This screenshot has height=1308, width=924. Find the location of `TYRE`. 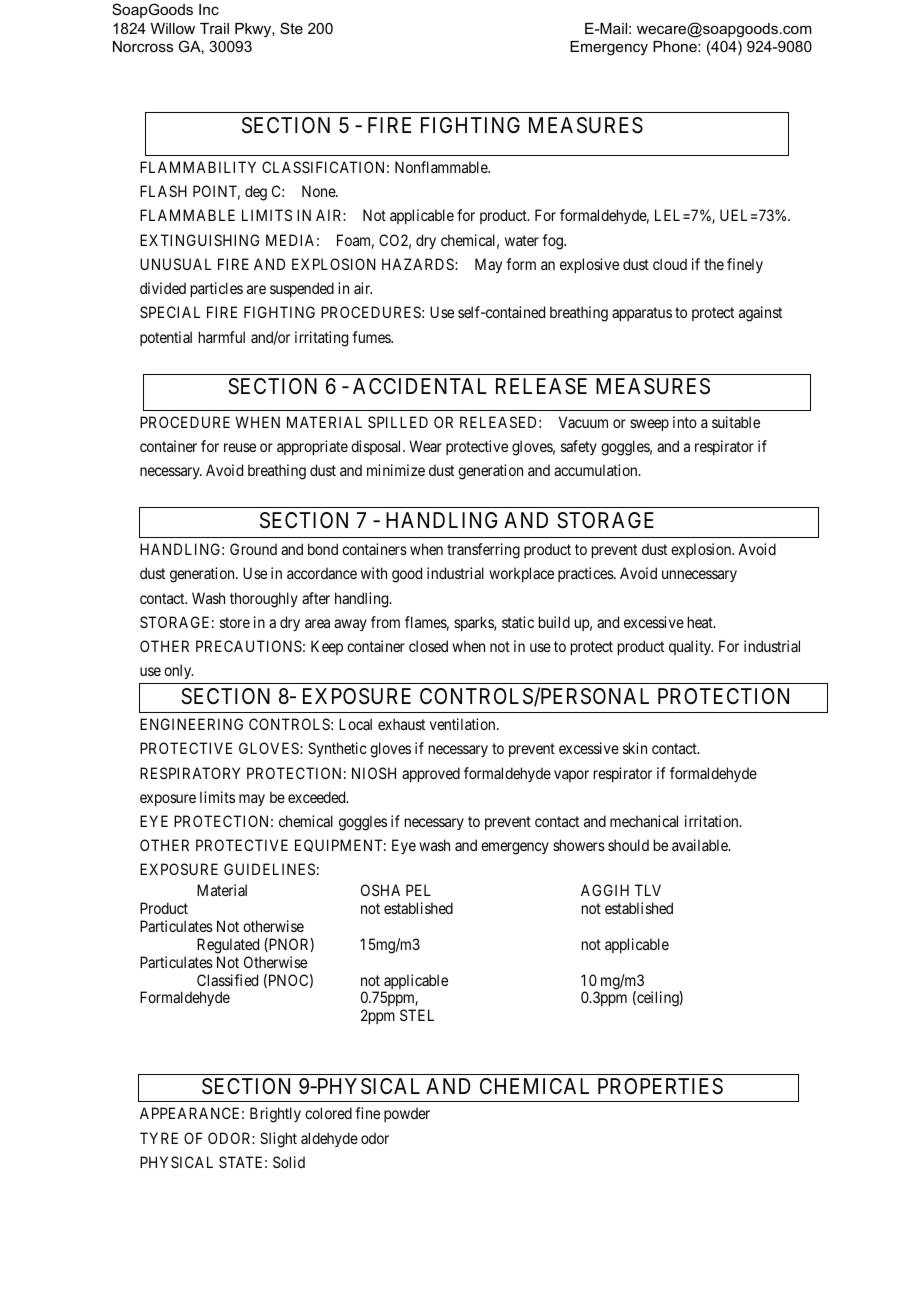

TYRE is located at coordinates (159, 1138).
